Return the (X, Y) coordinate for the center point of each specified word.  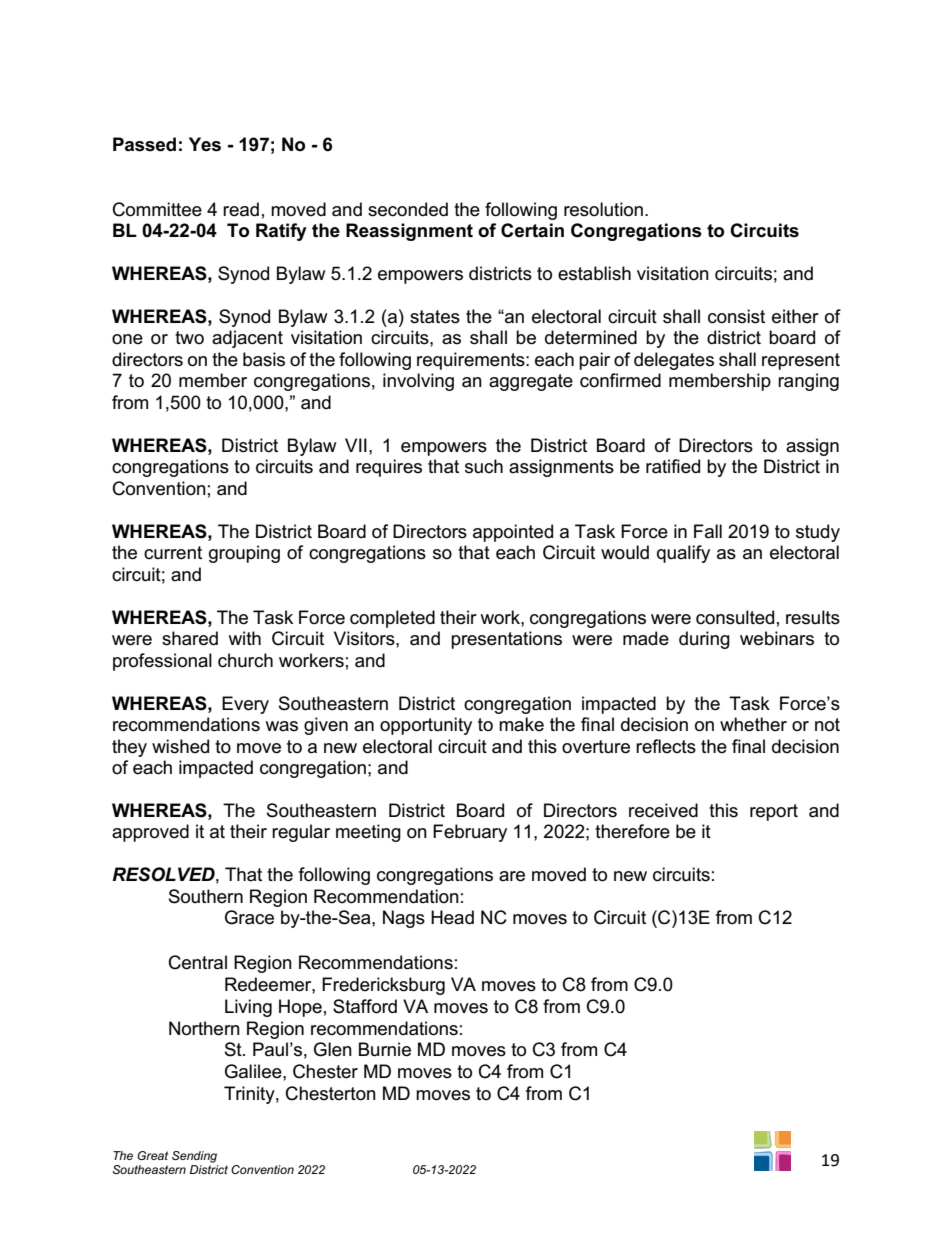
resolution (603, 209)
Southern (206, 896)
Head (452, 917)
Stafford (365, 1006)
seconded (408, 209)
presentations (506, 640)
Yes (205, 144)
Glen (333, 1049)
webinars (777, 638)
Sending (194, 1157)
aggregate (531, 382)
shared (190, 638)
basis (264, 359)
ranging (808, 382)
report (774, 812)
